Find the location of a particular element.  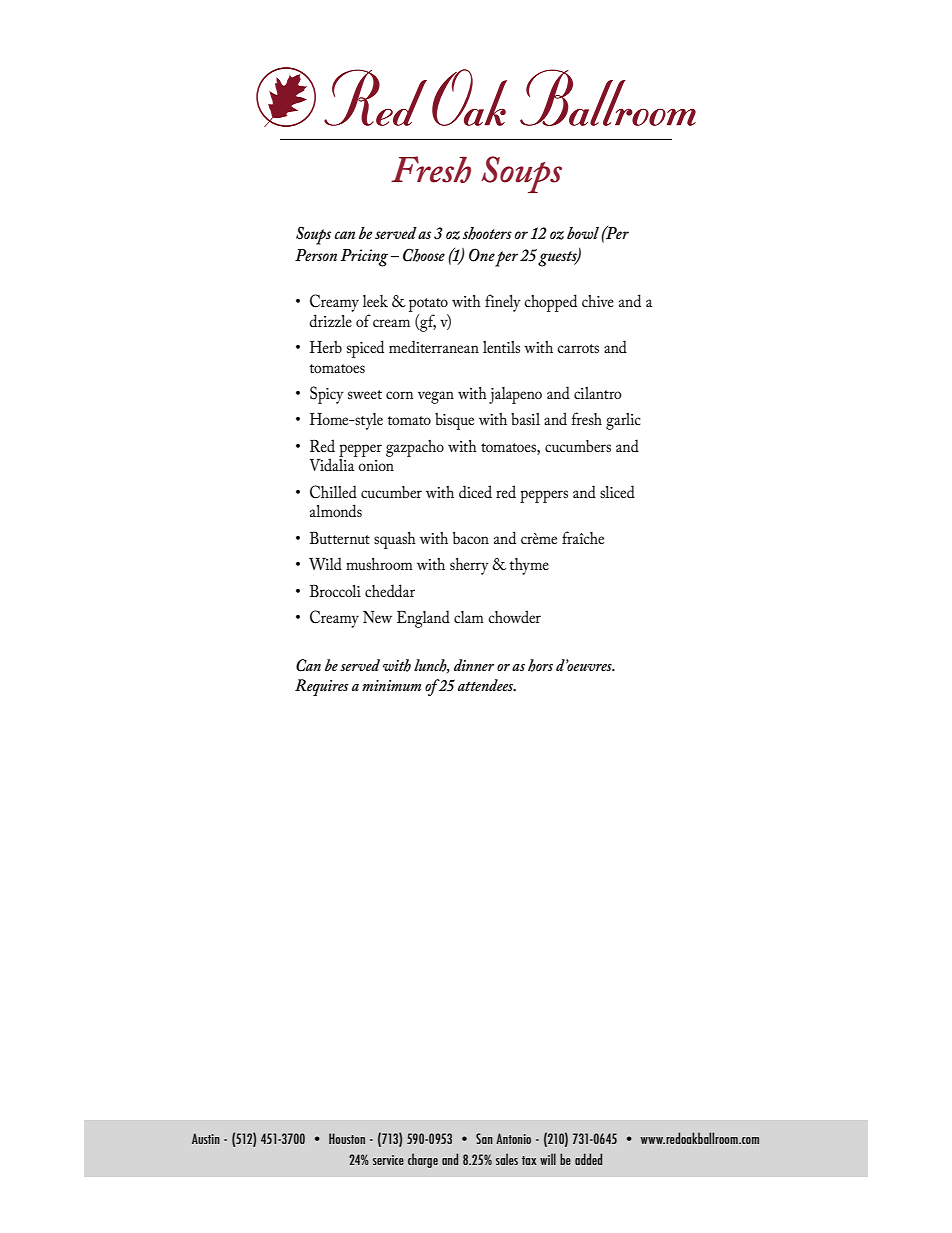

bowl is located at coordinates (583, 233).
